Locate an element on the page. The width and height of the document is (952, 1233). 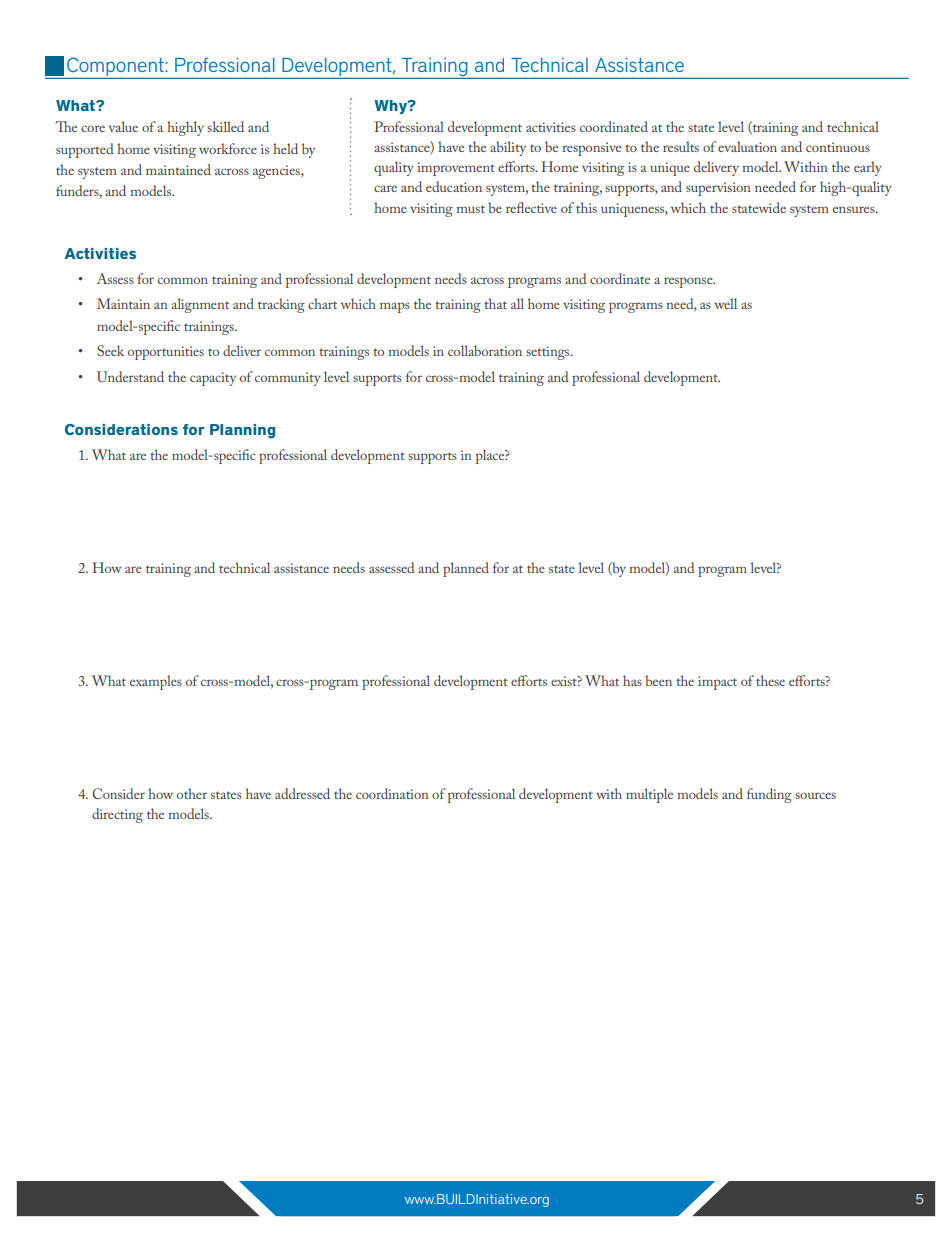
that is located at coordinates (495, 303).
